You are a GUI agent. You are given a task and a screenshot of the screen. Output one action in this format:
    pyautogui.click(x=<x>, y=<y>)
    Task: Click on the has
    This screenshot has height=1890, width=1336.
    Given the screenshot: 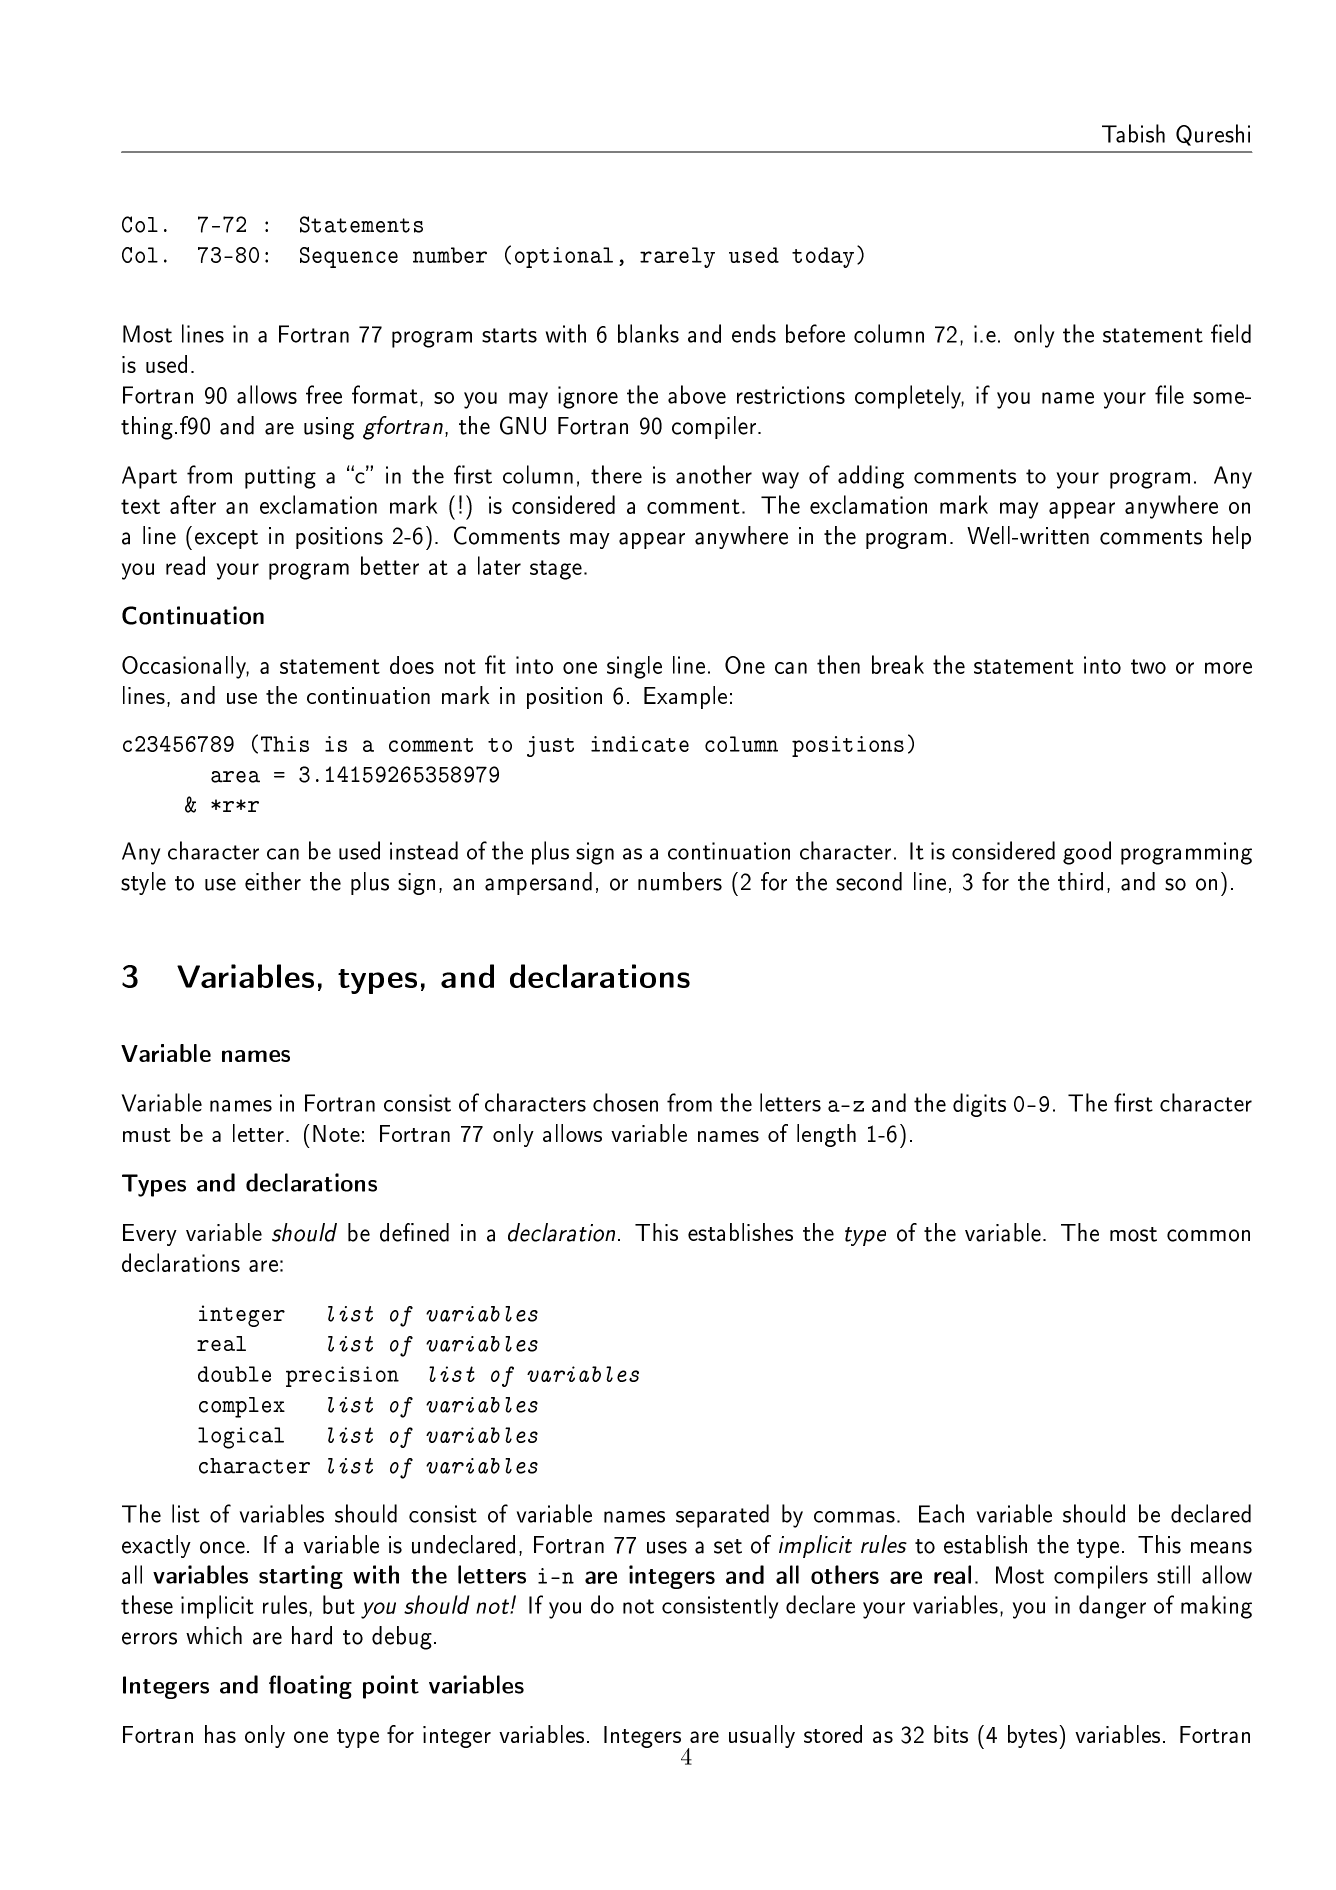 What is the action you would take?
    pyautogui.click(x=220, y=1734)
